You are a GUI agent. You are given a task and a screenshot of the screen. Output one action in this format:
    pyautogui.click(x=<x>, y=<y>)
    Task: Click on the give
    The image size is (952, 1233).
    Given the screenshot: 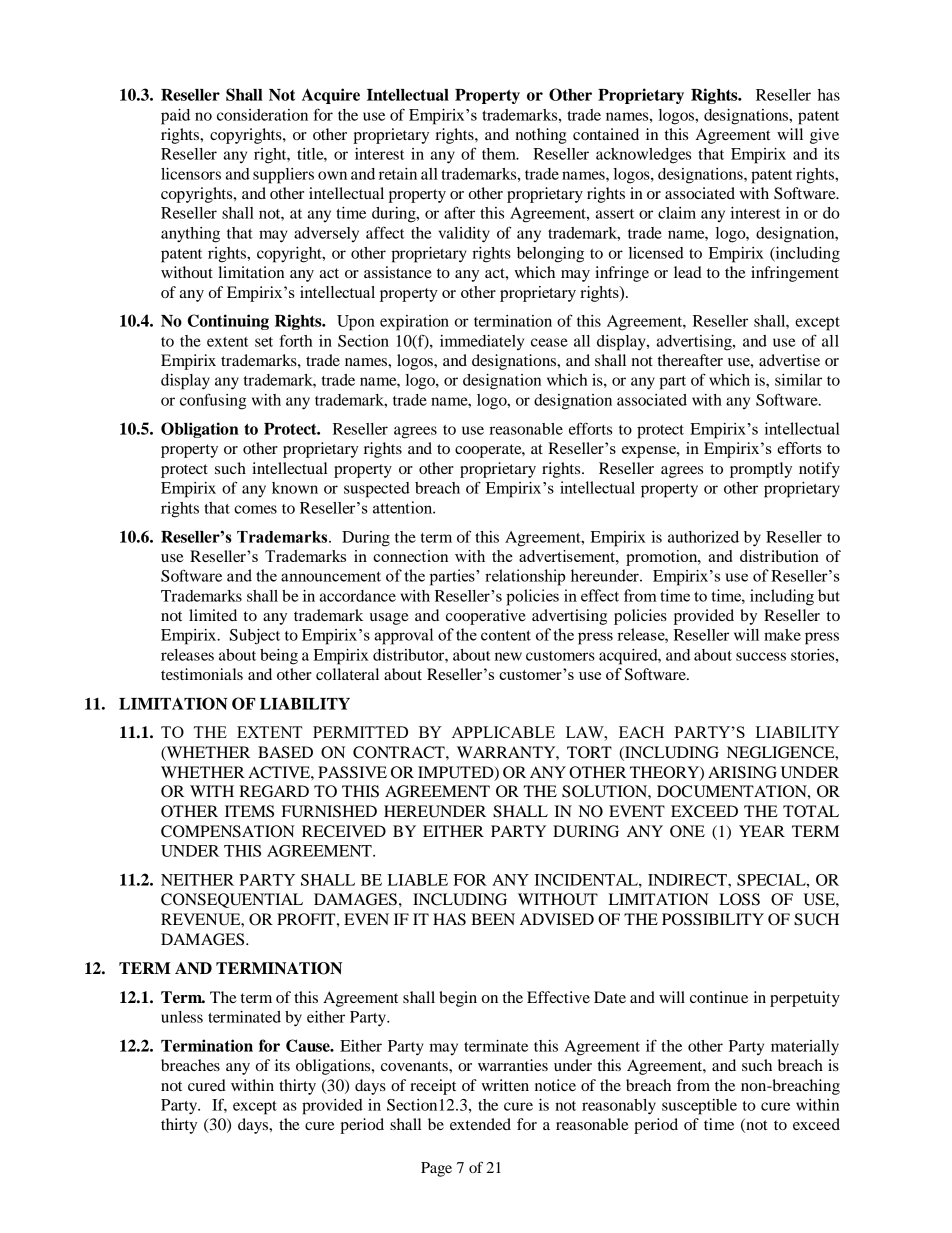 What is the action you would take?
    pyautogui.click(x=824, y=136)
